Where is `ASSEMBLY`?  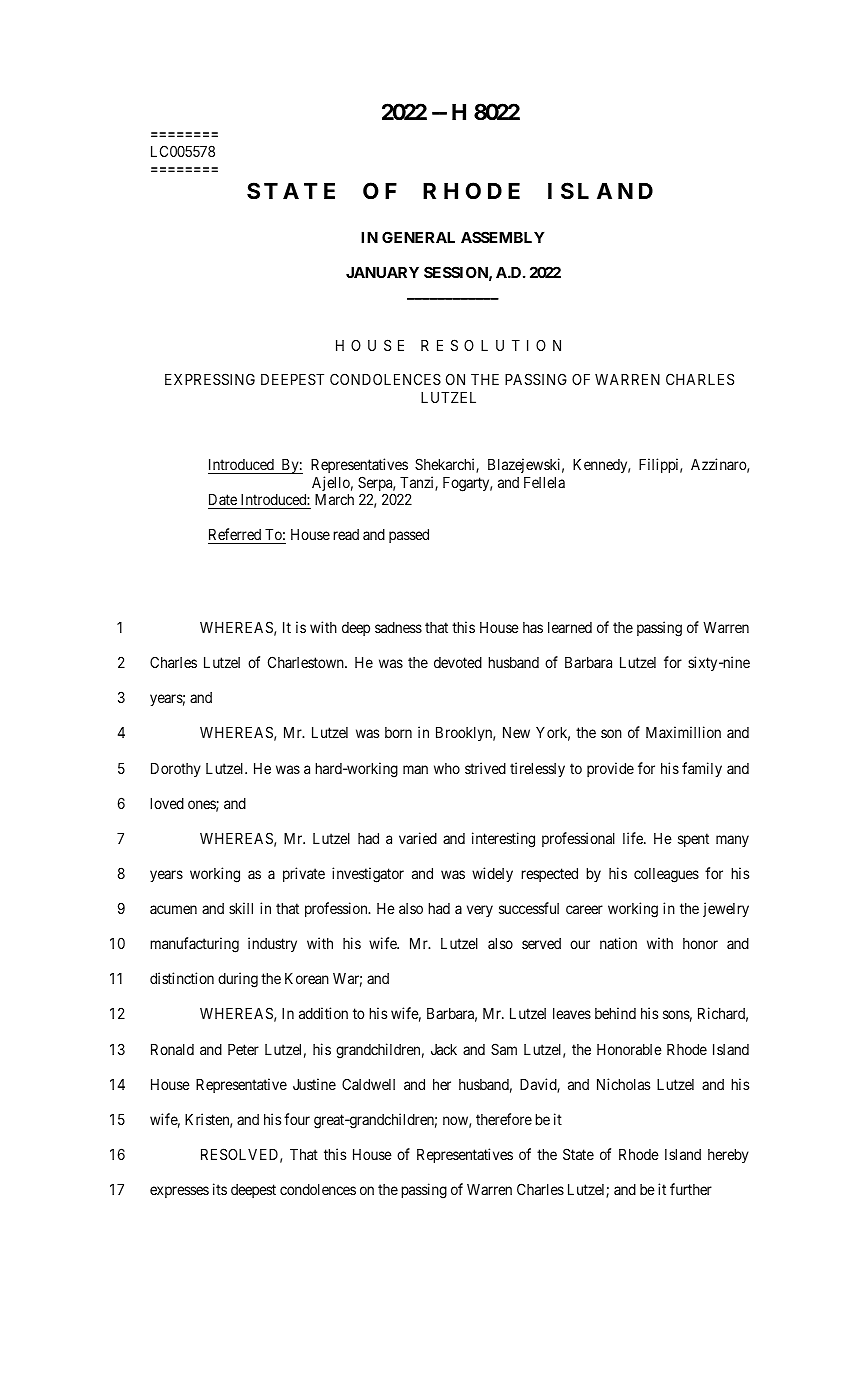 ASSEMBLY is located at coordinates (503, 237).
